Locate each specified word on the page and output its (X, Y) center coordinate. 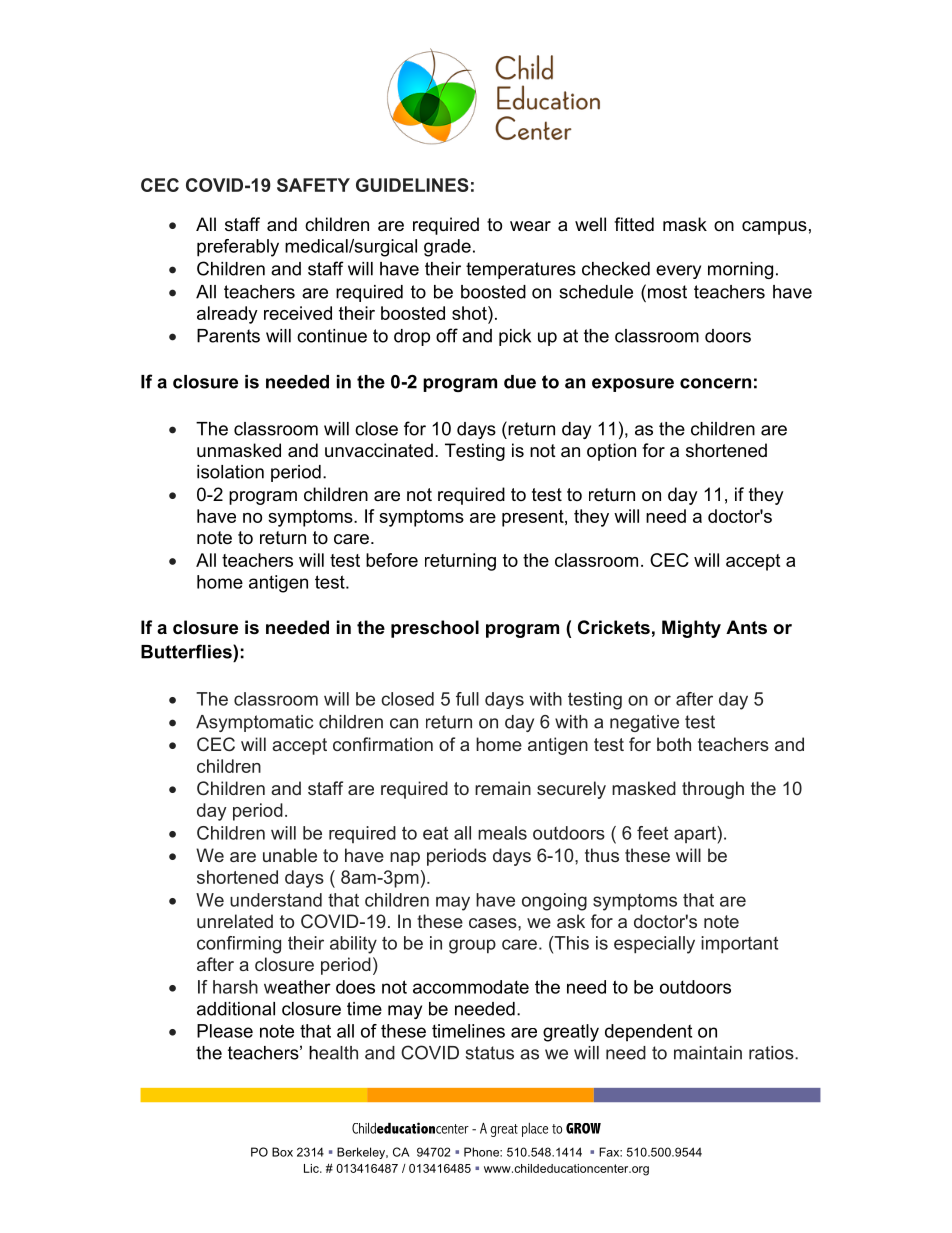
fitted (634, 224)
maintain (708, 1053)
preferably (238, 248)
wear (530, 226)
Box (282, 1152)
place (535, 1130)
